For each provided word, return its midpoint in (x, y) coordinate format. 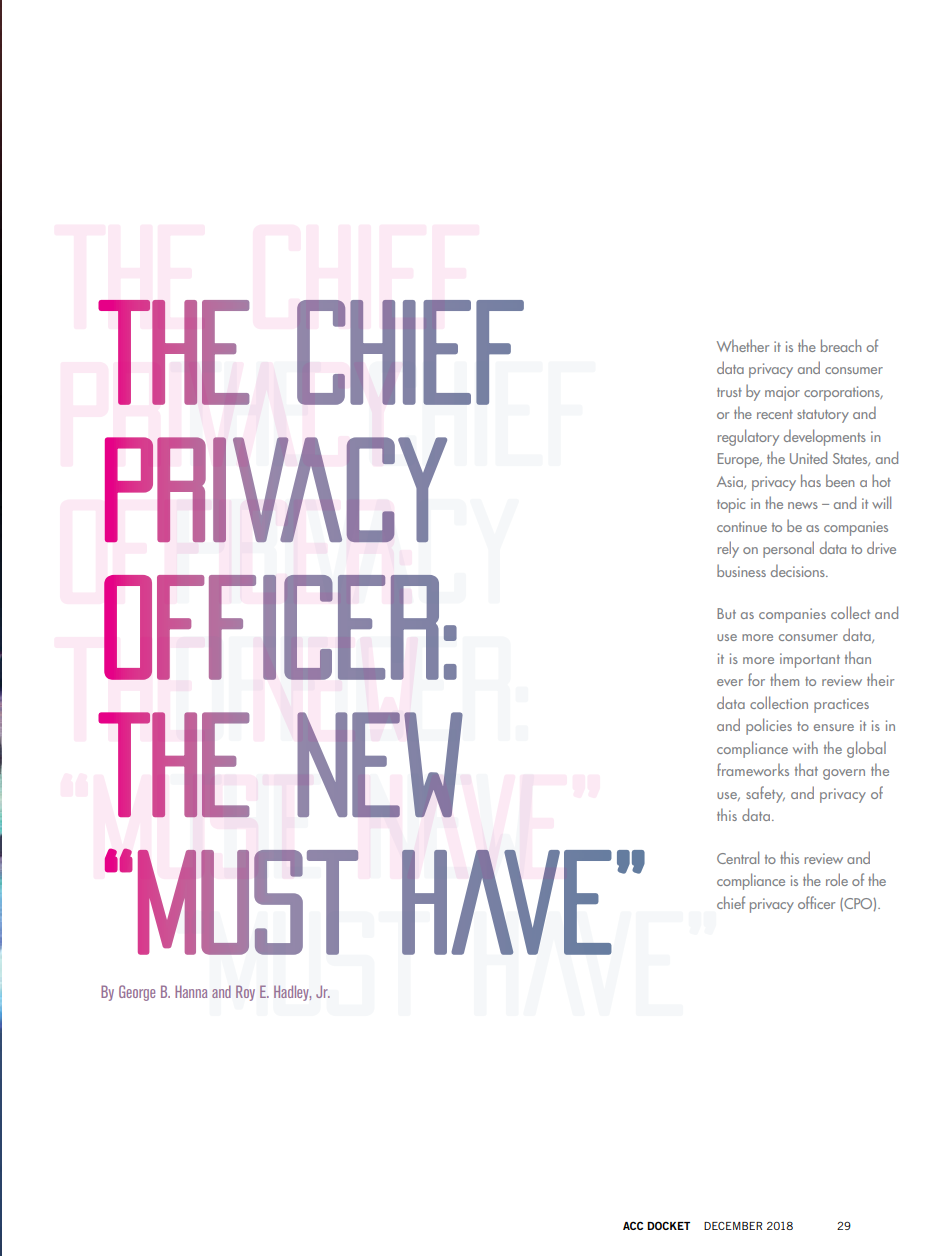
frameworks (753, 769)
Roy (245, 993)
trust (729, 392)
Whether (743, 345)
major (782, 393)
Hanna (191, 991)
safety (765, 794)
